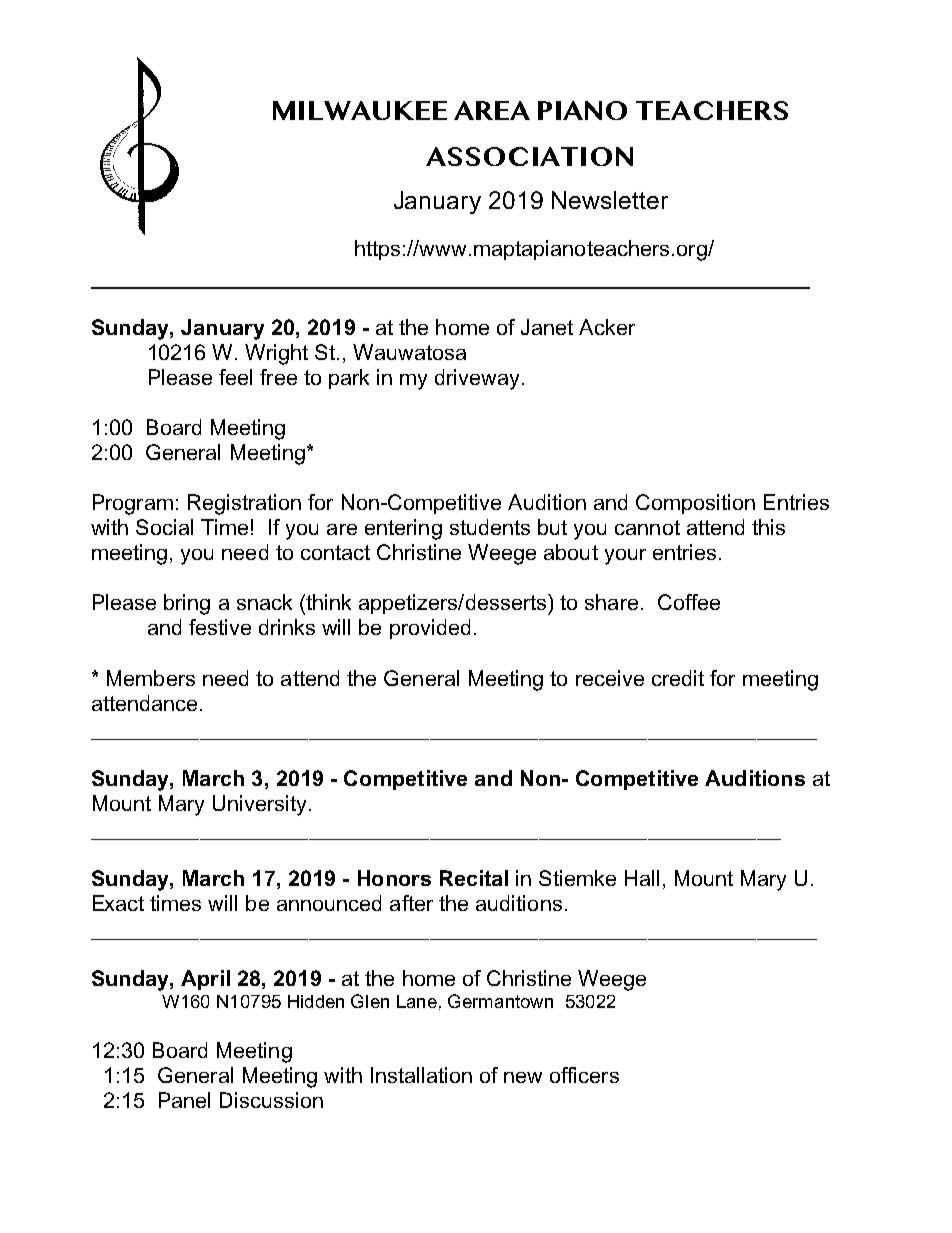  What do you see at coordinates (244, 504) in the page?
I see `Registration` at bounding box center [244, 504].
